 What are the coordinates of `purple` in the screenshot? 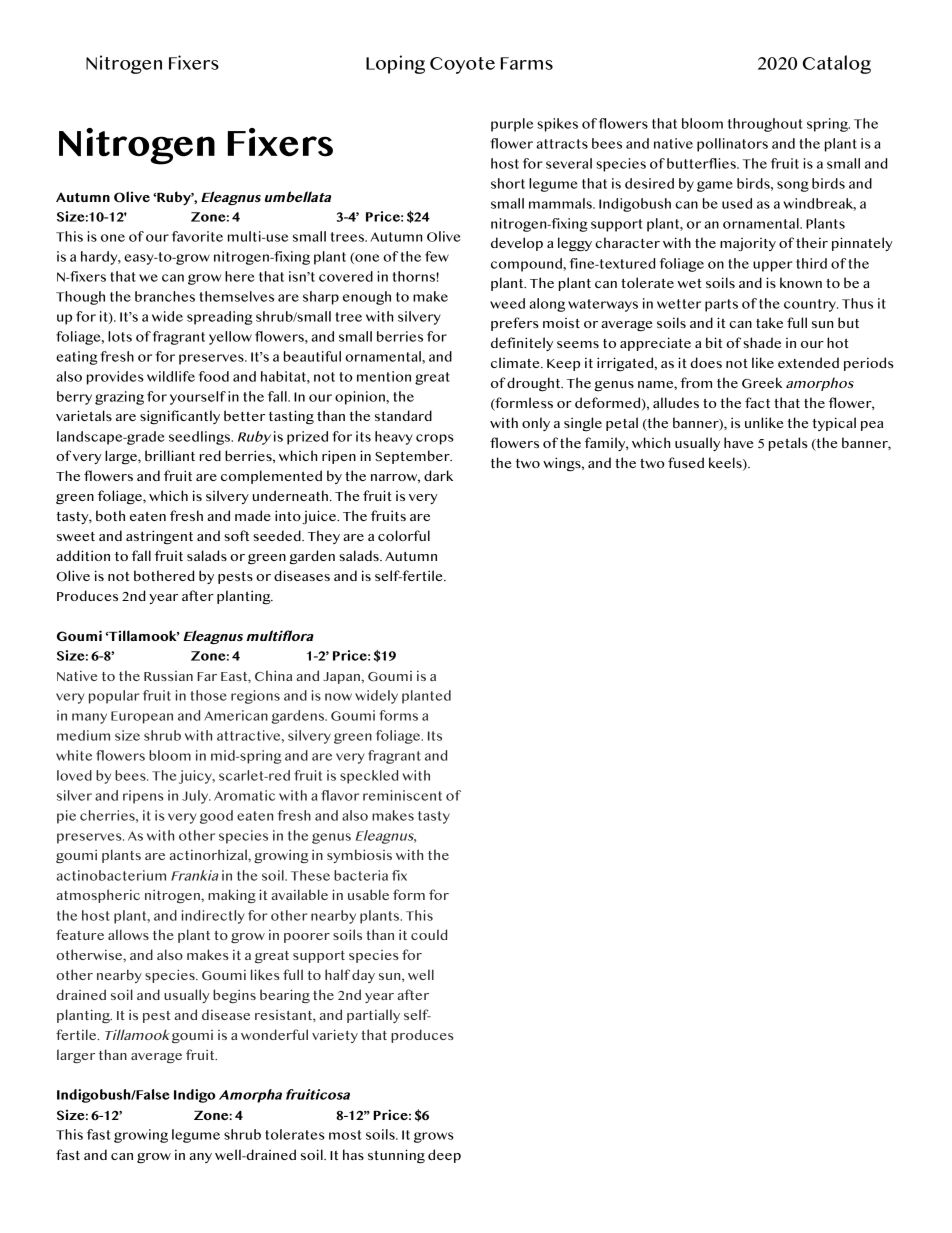 It's located at (512, 125).
